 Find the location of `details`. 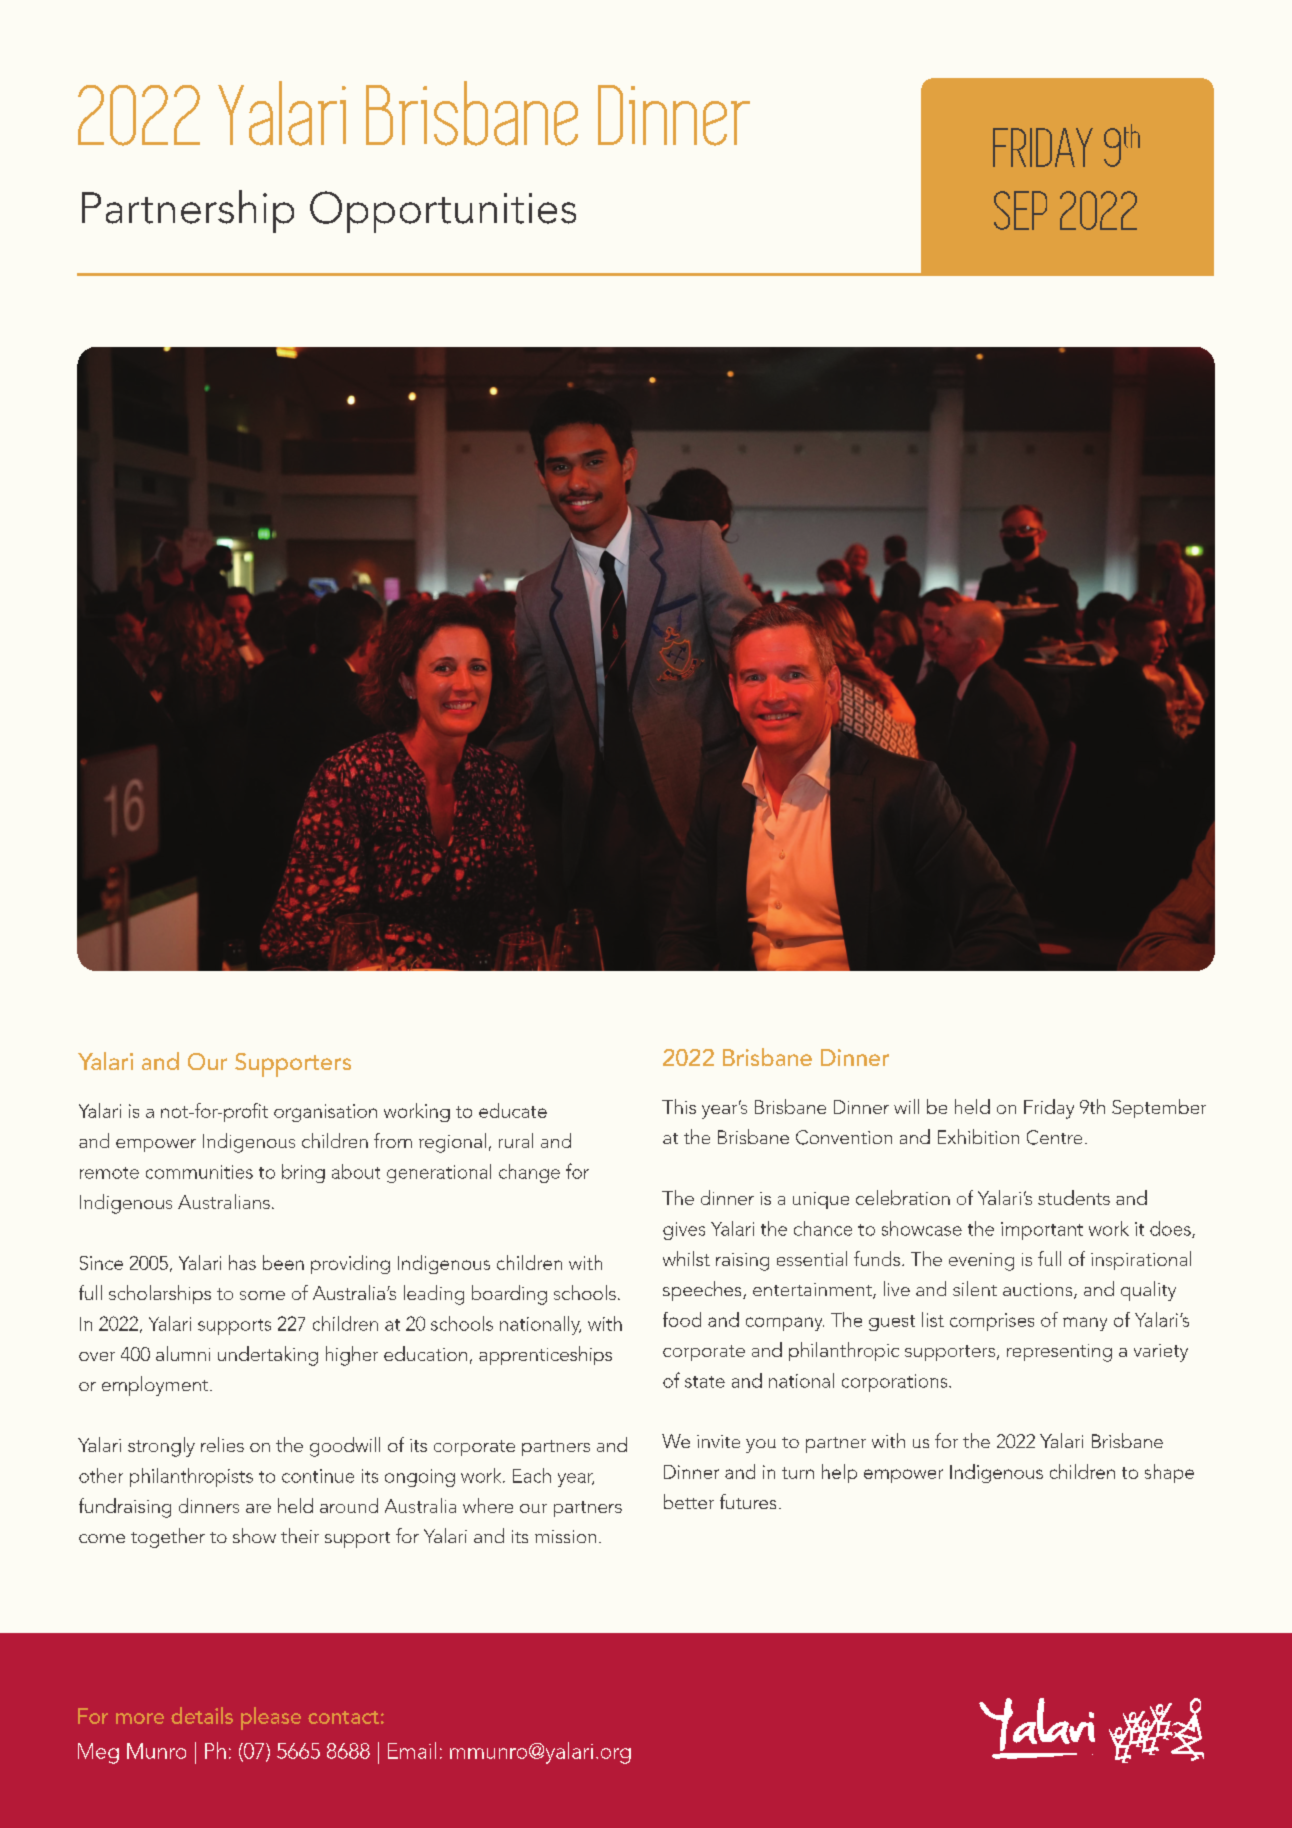

details is located at coordinates (202, 1715).
